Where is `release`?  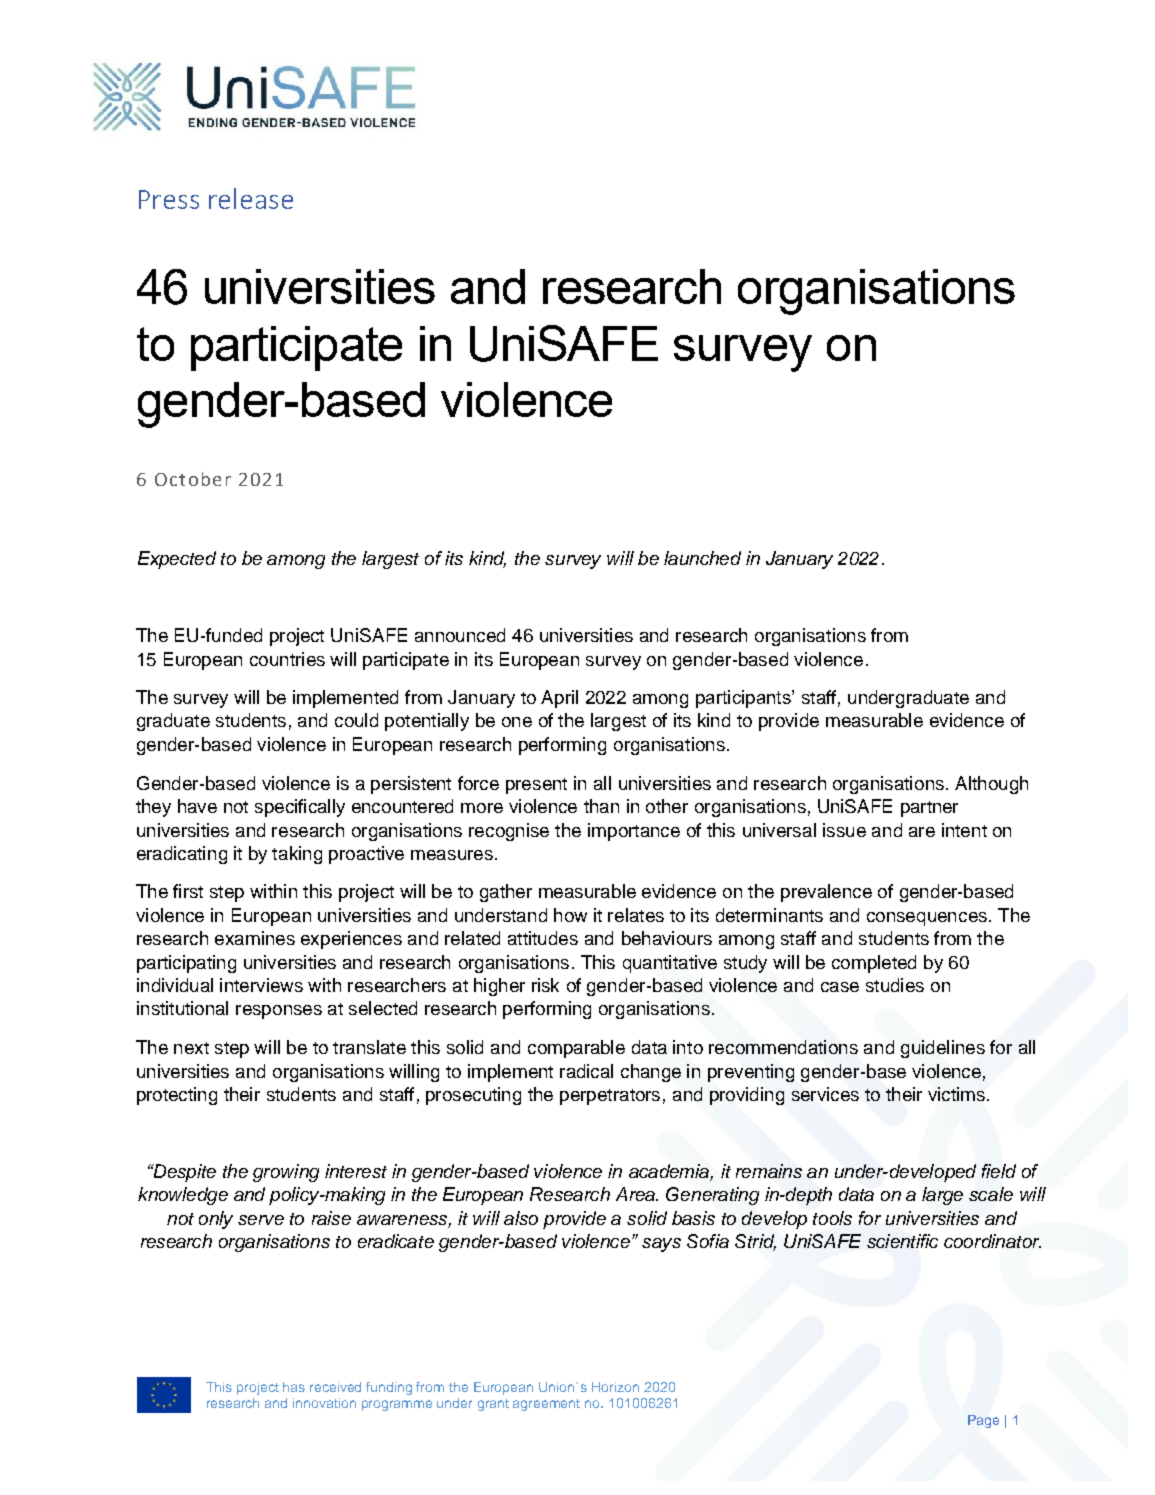
release is located at coordinates (251, 198).
